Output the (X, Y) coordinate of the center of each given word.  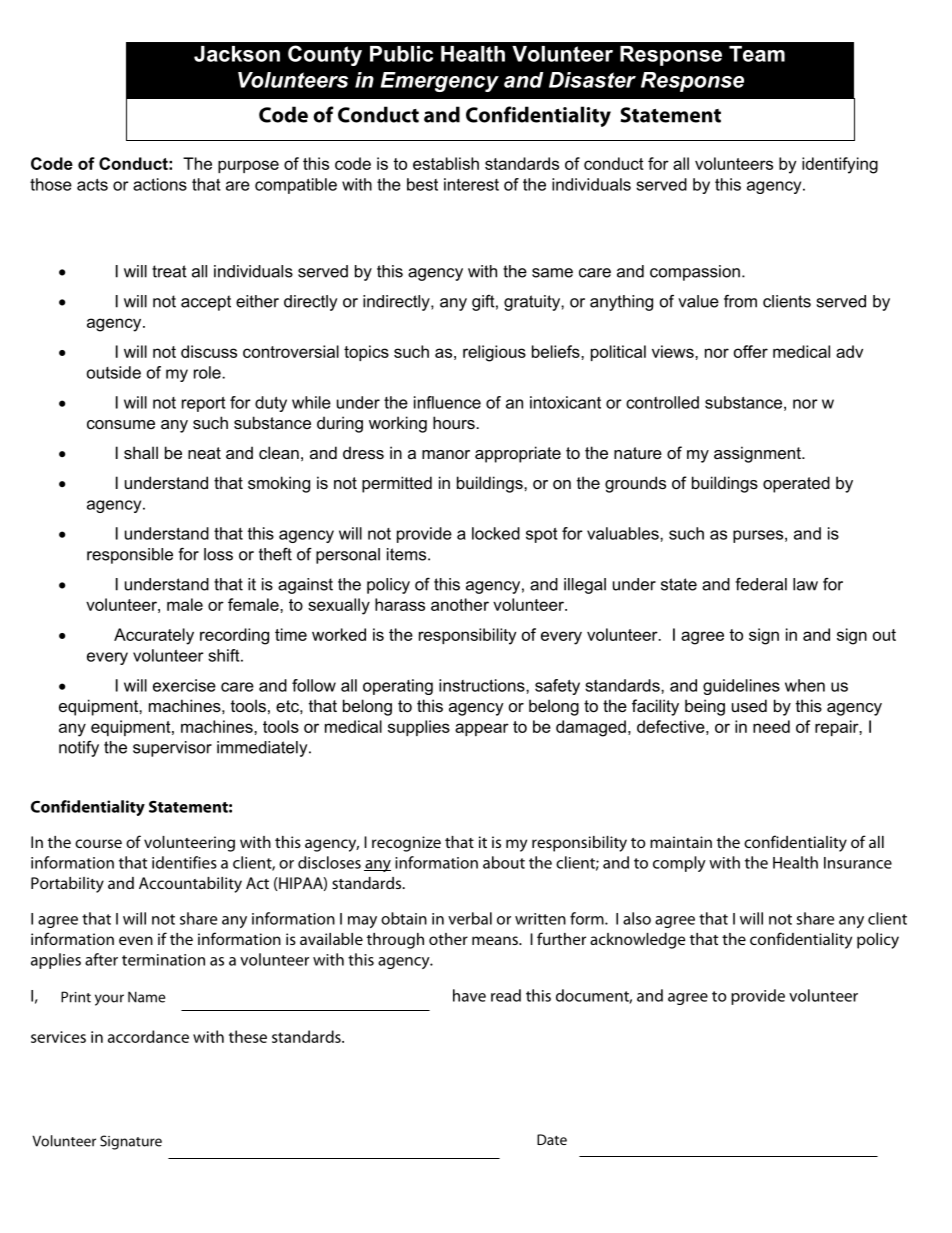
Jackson (237, 54)
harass (400, 604)
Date (552, 1139)
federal (761, 584)
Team (757, 54)
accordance (148, 1036)
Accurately (154, 636)
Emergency (440, 82)
